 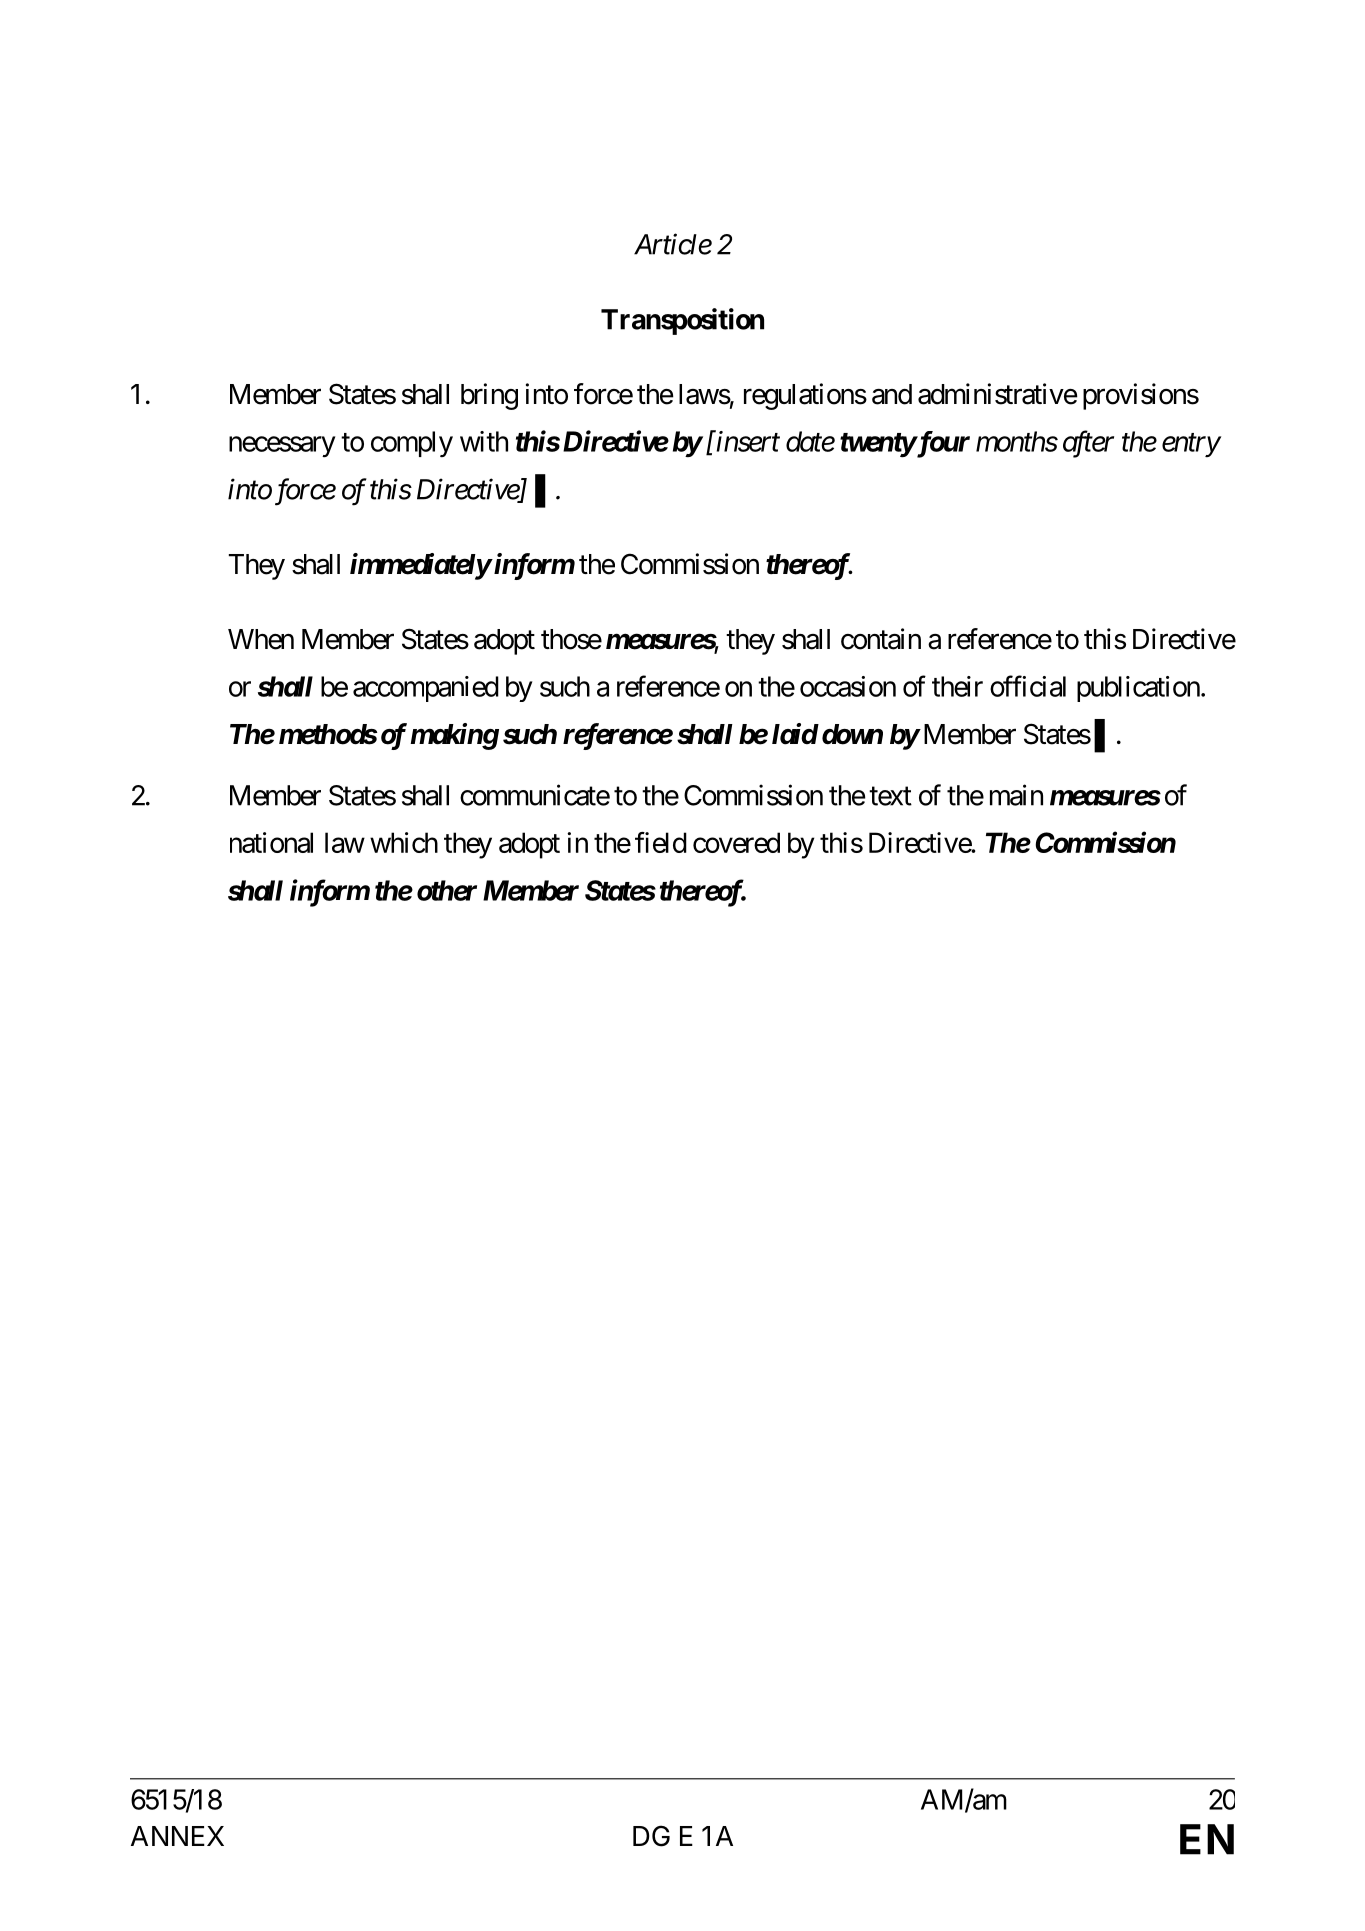 What do you see at coordinates (1016, 795) in the screenshot?
I see `main` at bounding box center [1016, 795].
